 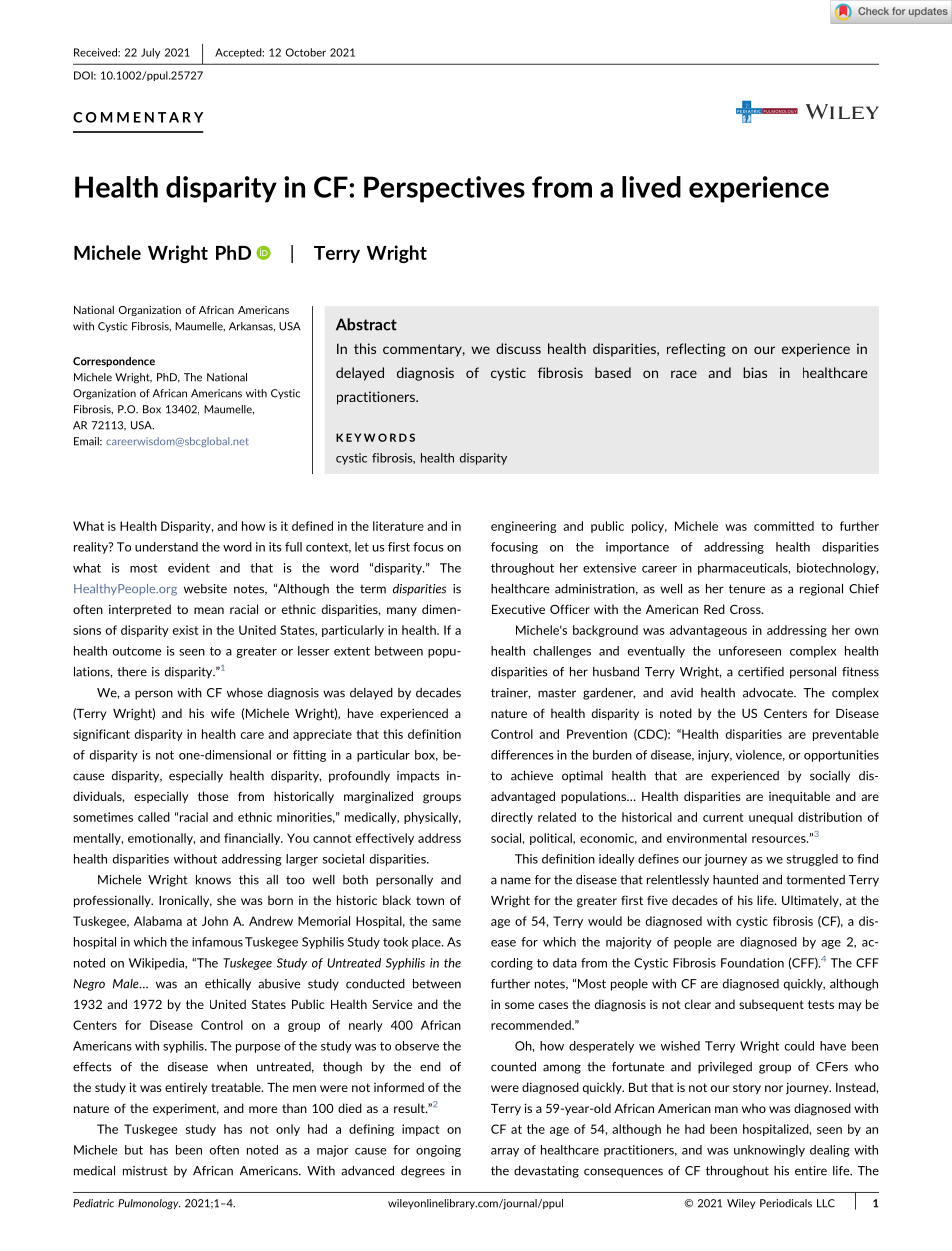 What do you see at coordinates (505, 1152) in the image?
I see `array` at bounding box center [505, 1152].
